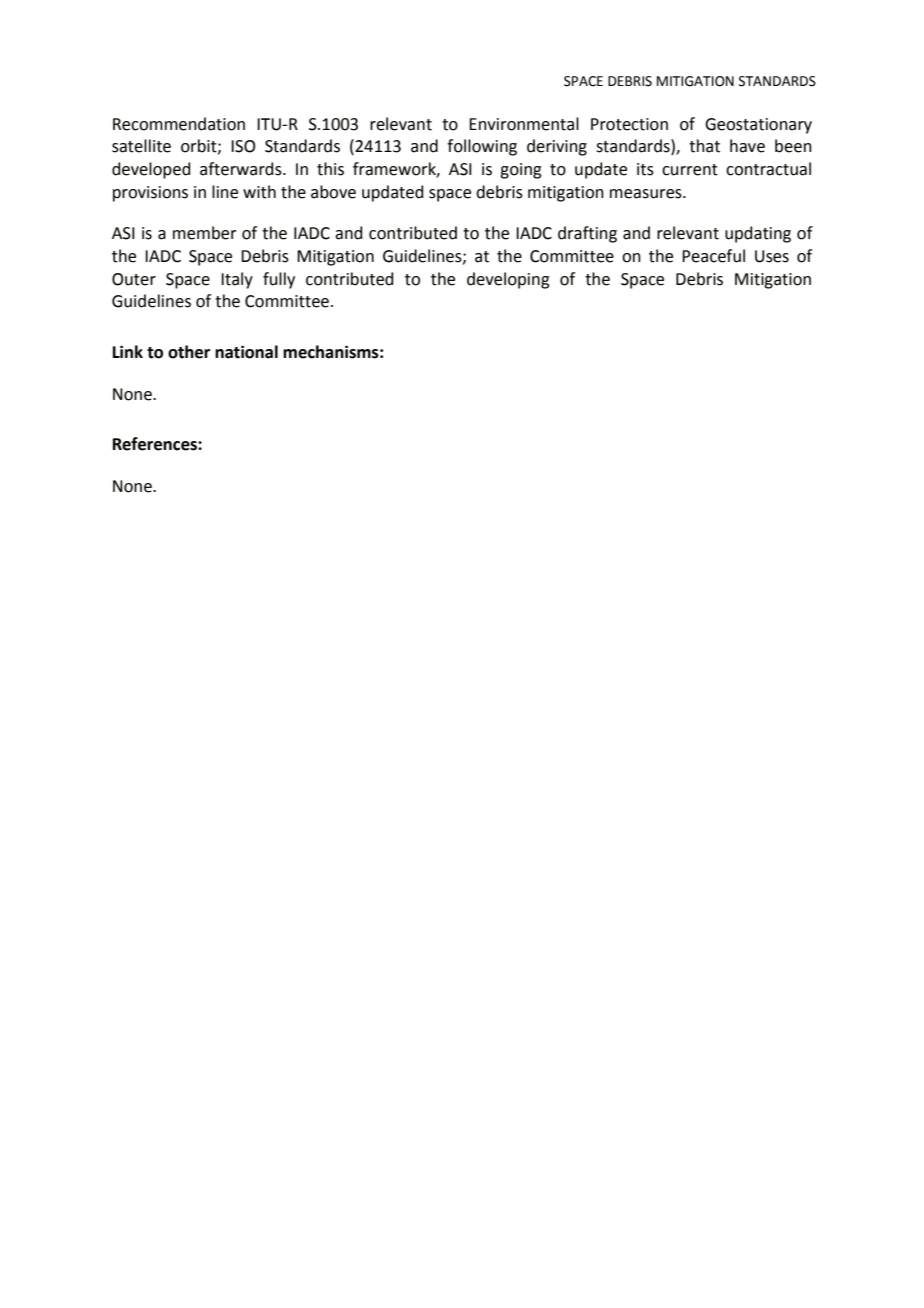 The image size is (924, 1308). I want to click on developing, so click(508, 280).
